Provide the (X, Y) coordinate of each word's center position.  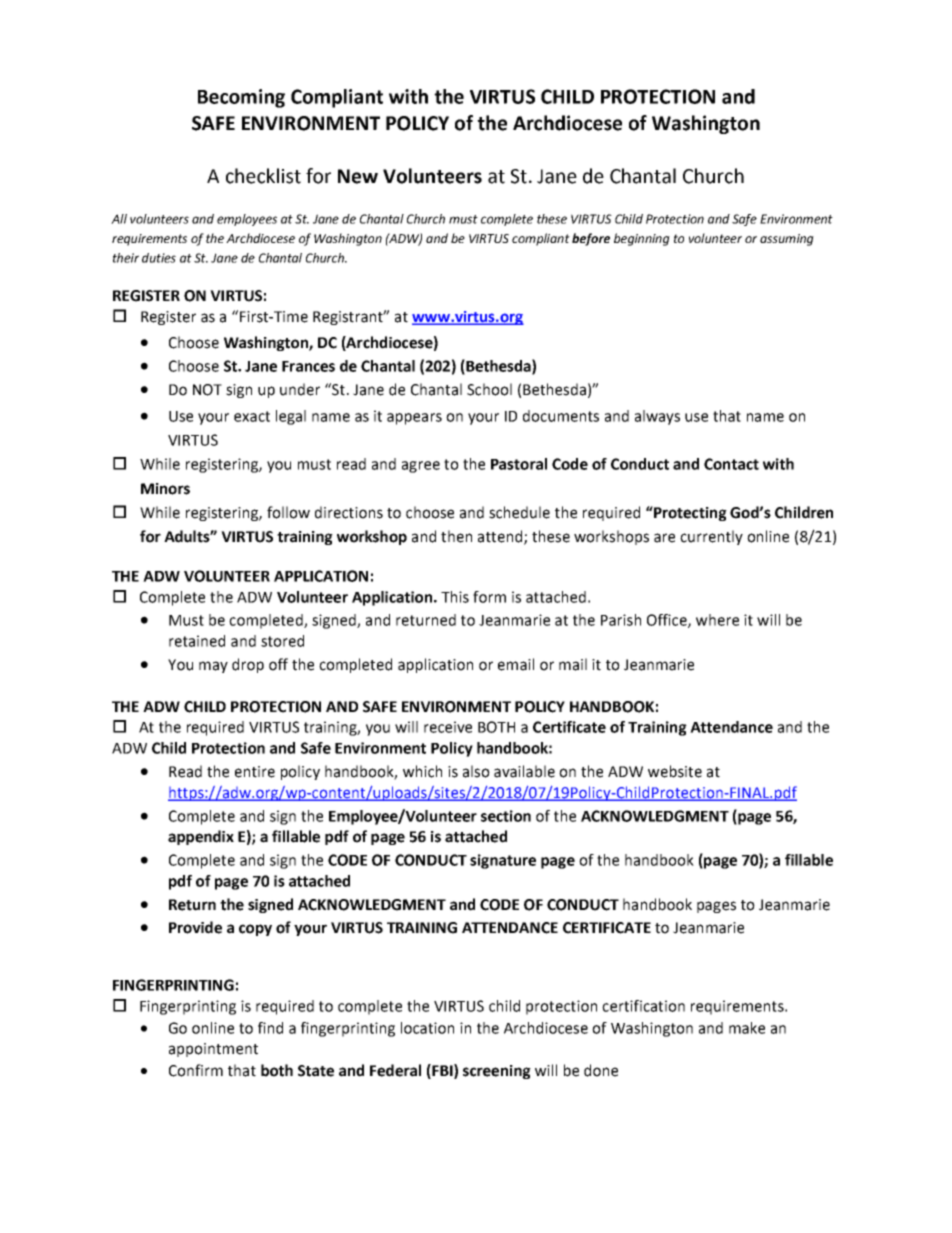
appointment (213, 1050)
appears (414, 419)
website (675, 771)
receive (448, 727)
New (358, 176)
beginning (642, 239)
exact (252, 416)
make (747, 1028)
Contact (731, 464)
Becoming (241, 98)
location (427, 1028)
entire (255, 772)
